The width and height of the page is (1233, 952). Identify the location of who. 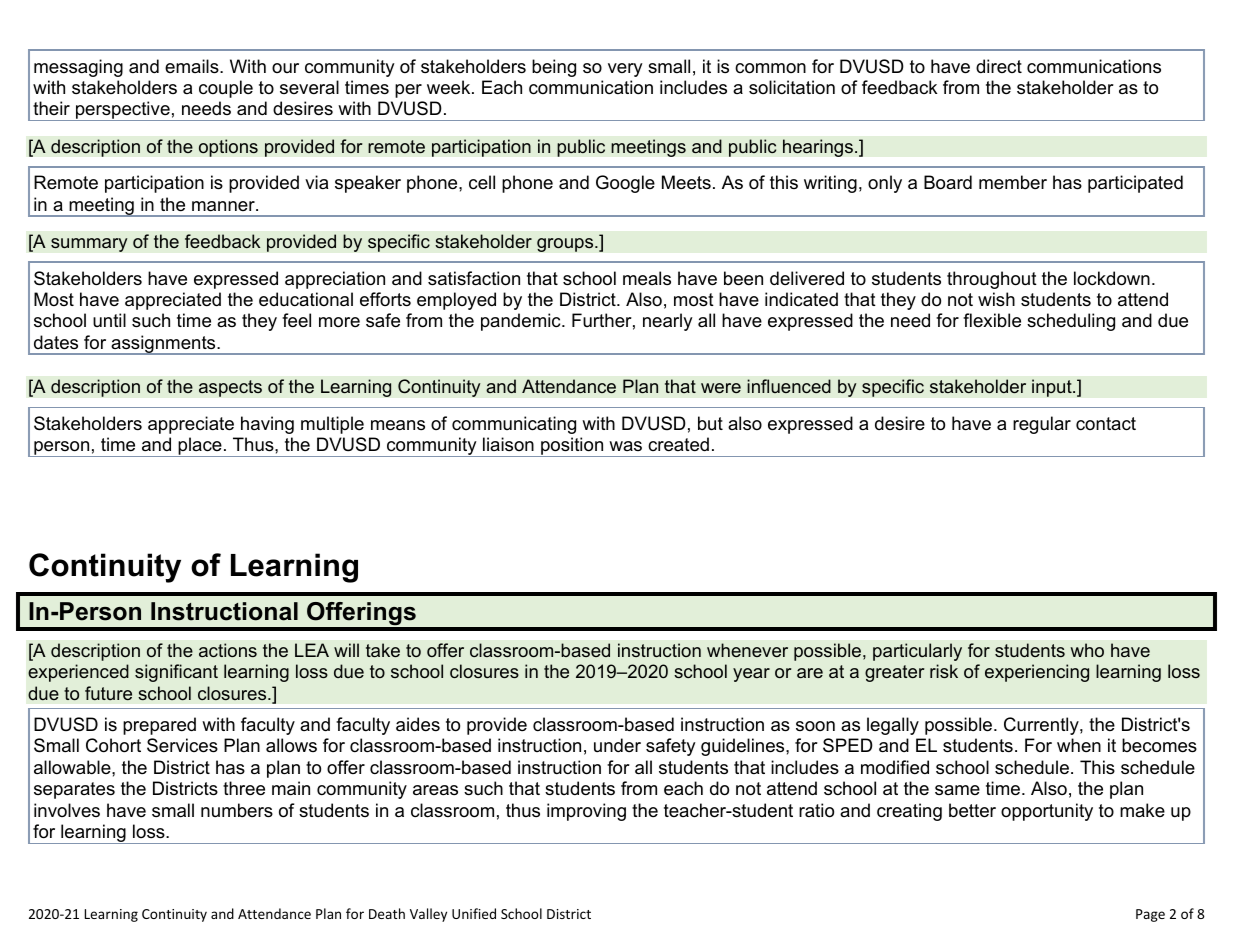
(1087, 650).
